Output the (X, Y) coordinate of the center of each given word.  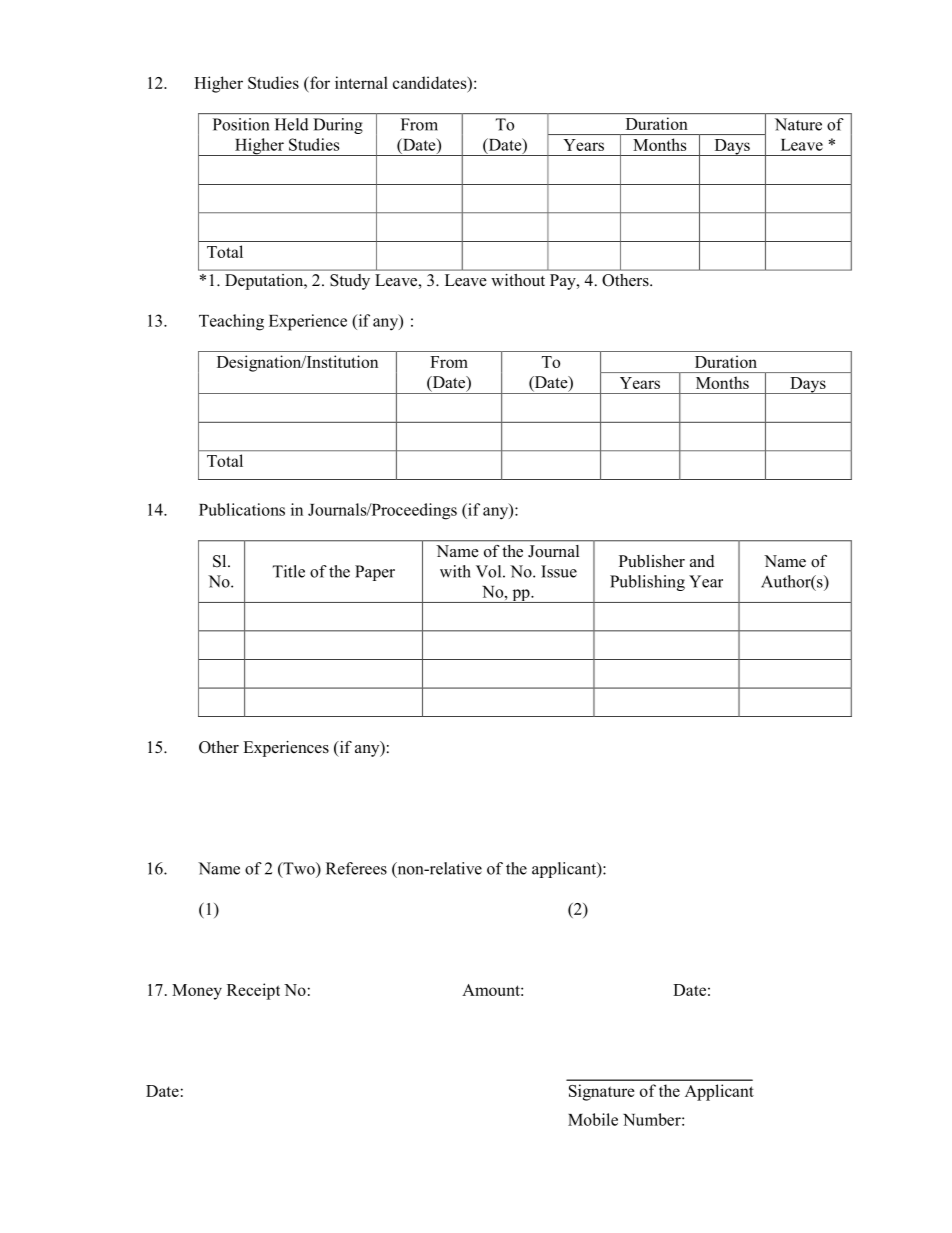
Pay (564, 282)
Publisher (652, 561)
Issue (559, 571)
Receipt (253, 991)
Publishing (647, 583)
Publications (242, 509)
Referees (356, 868)
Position (241, 124)
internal (361, 82)
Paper (375, 573)
